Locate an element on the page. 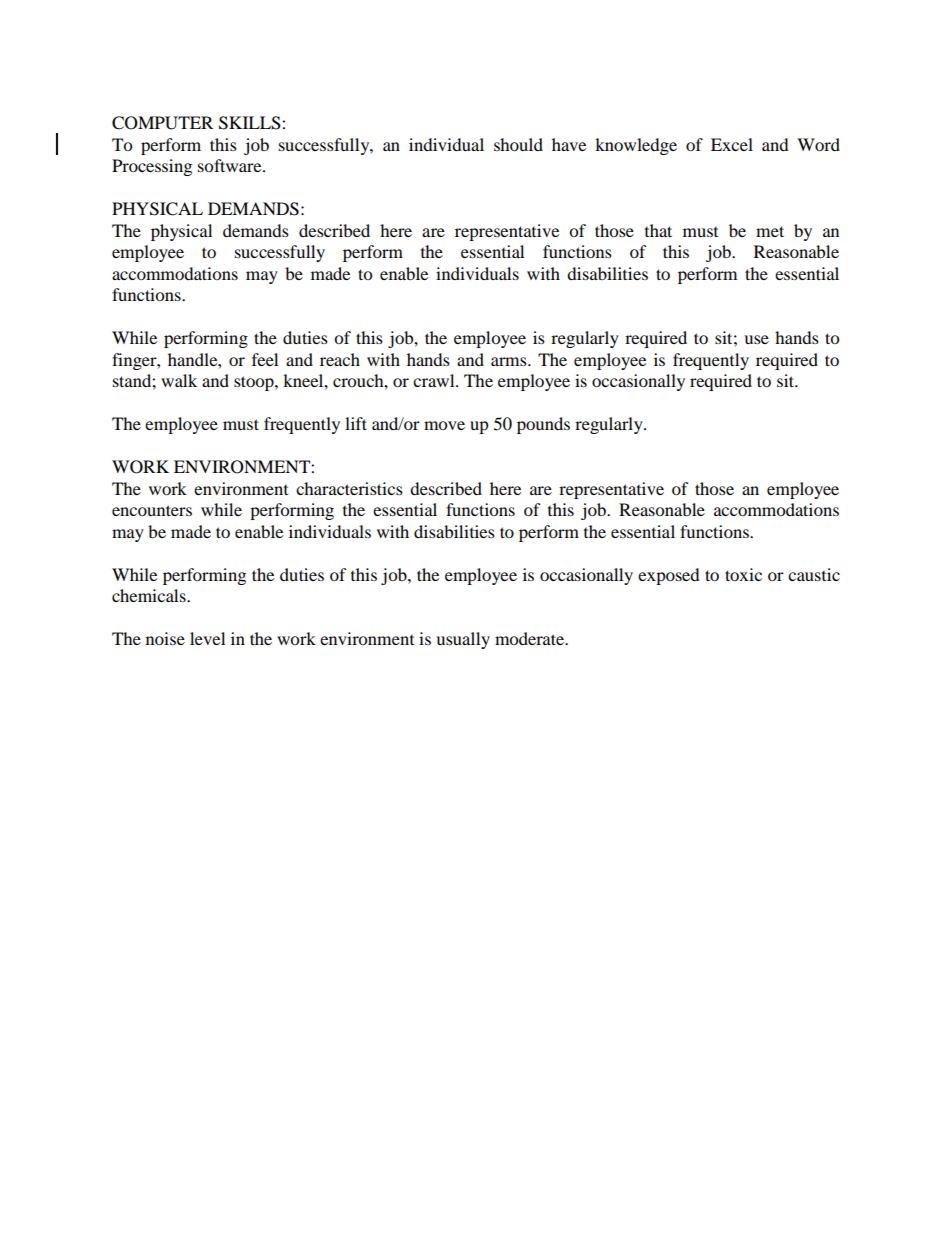 The width and height of the document is (952, 1233). Excel is located at coordinates (732, 144).
